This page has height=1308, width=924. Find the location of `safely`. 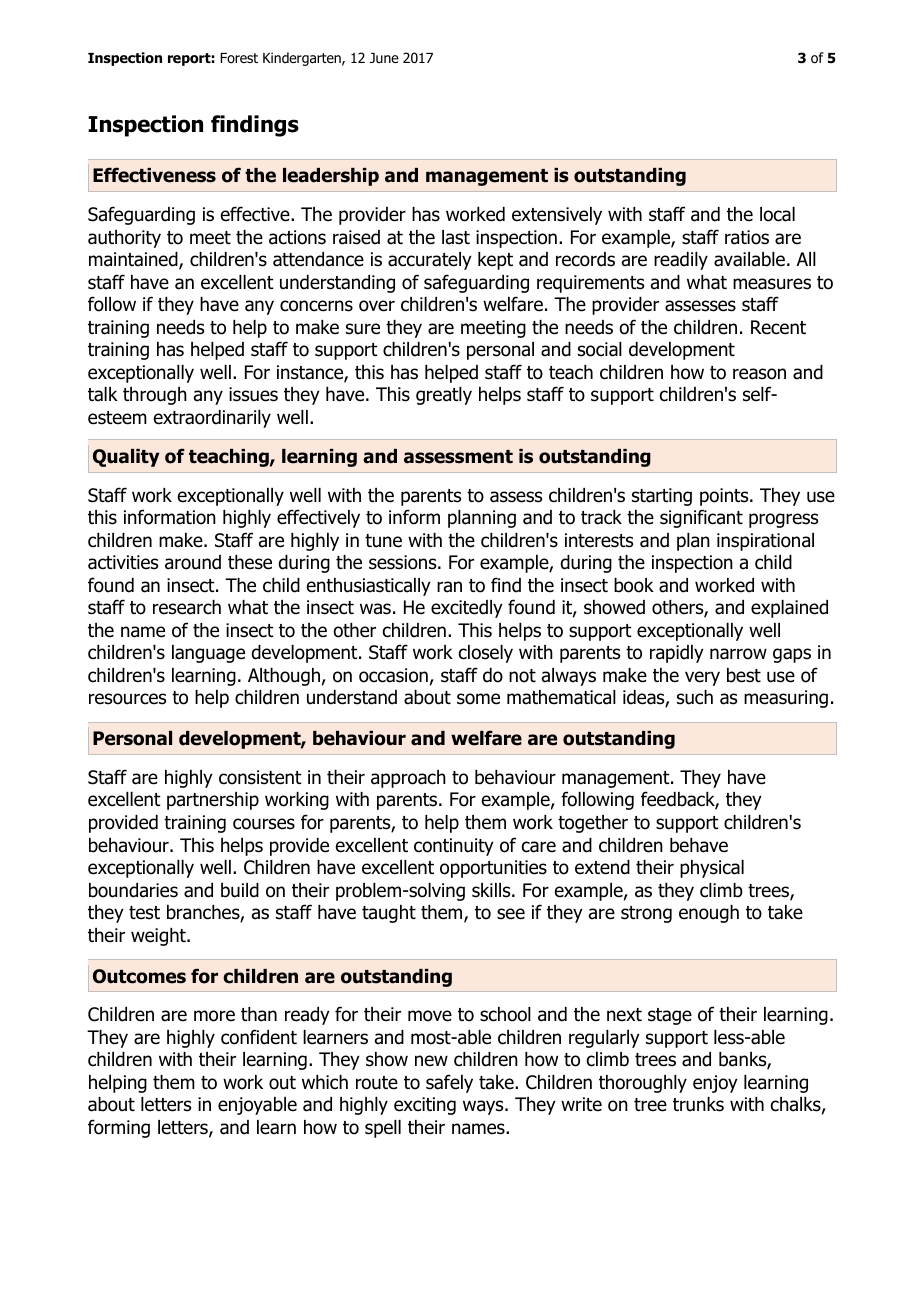

safely is located at coordinates (449, 1083).
